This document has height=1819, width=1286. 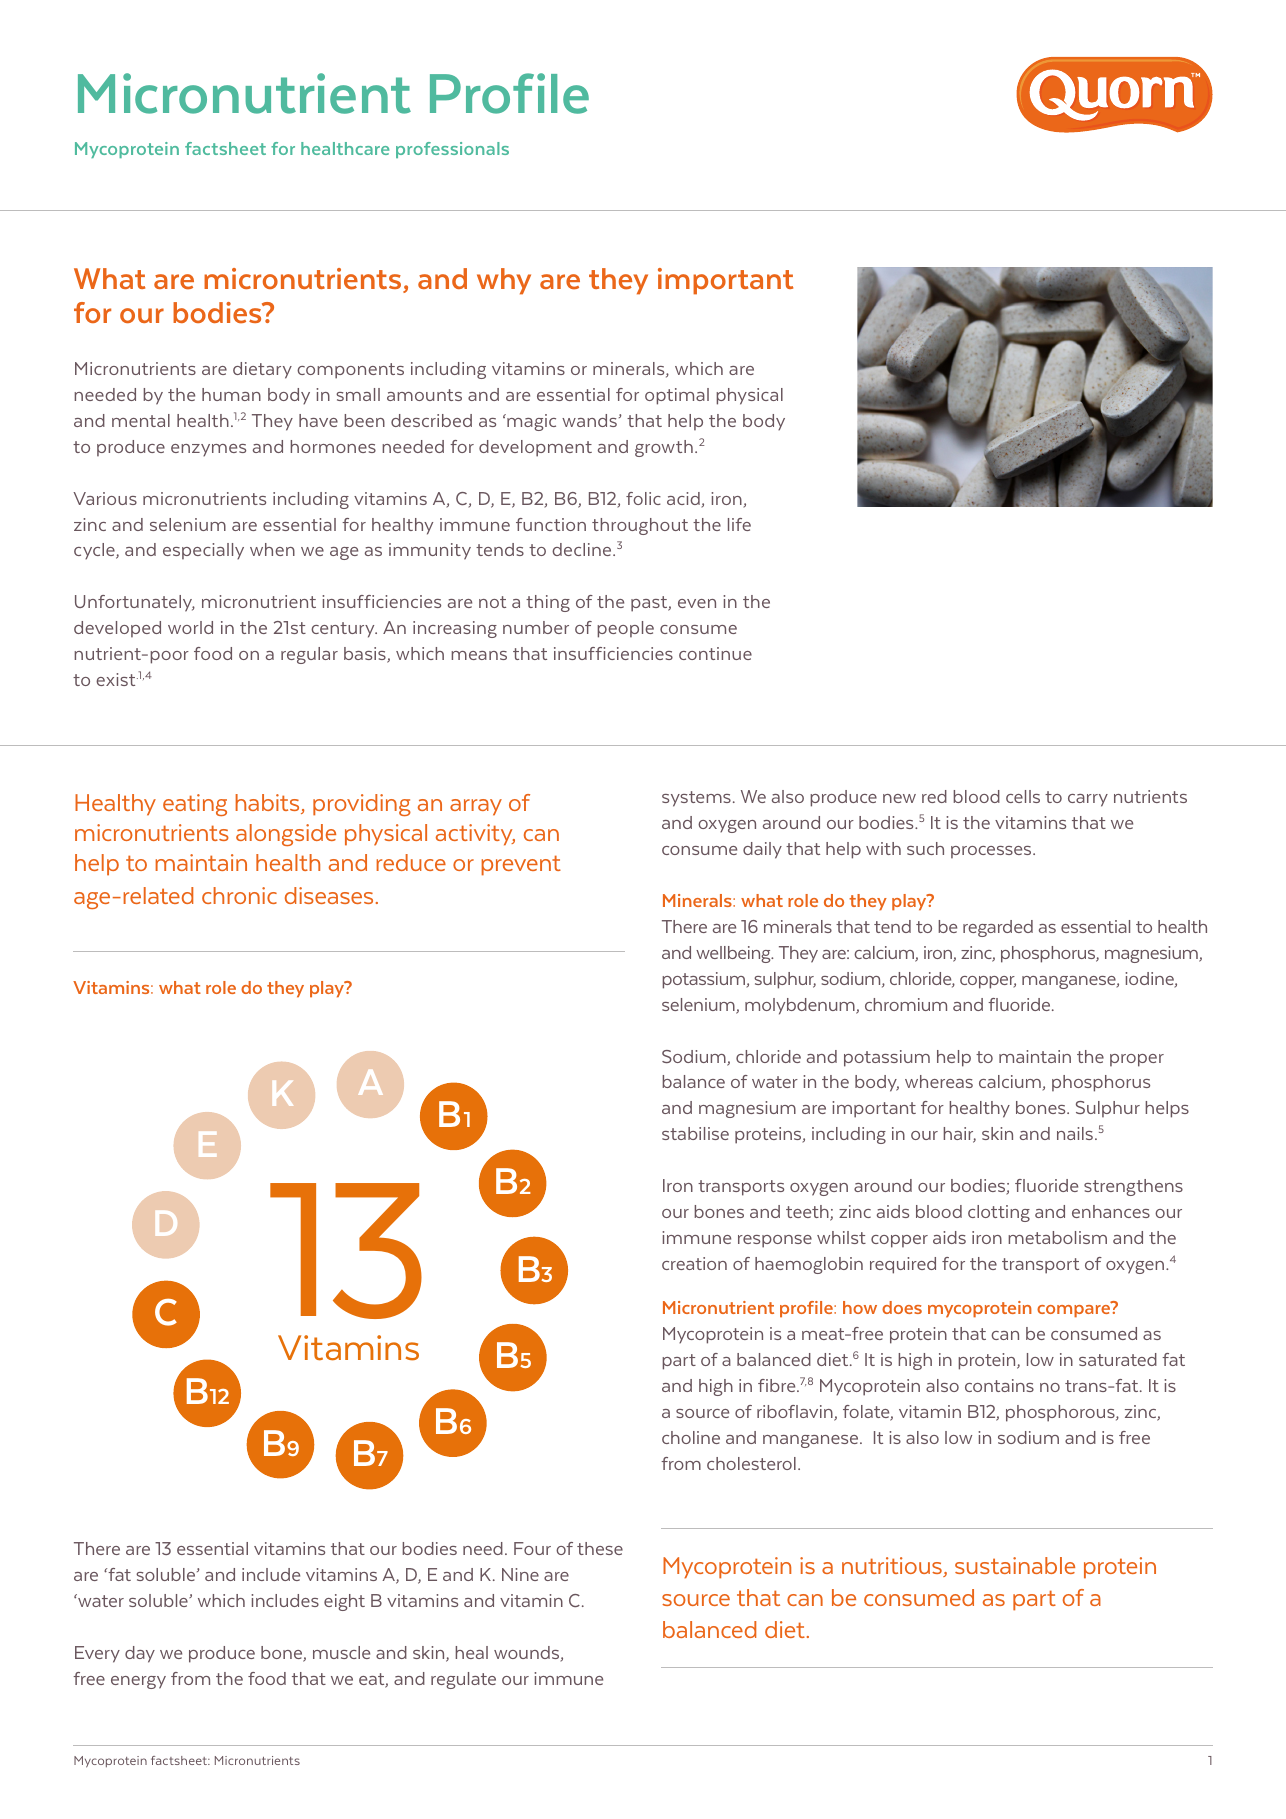 What do you see at coordinates (640, 526) in the document?
I see `throughout` at bounding box center [640, 526].
